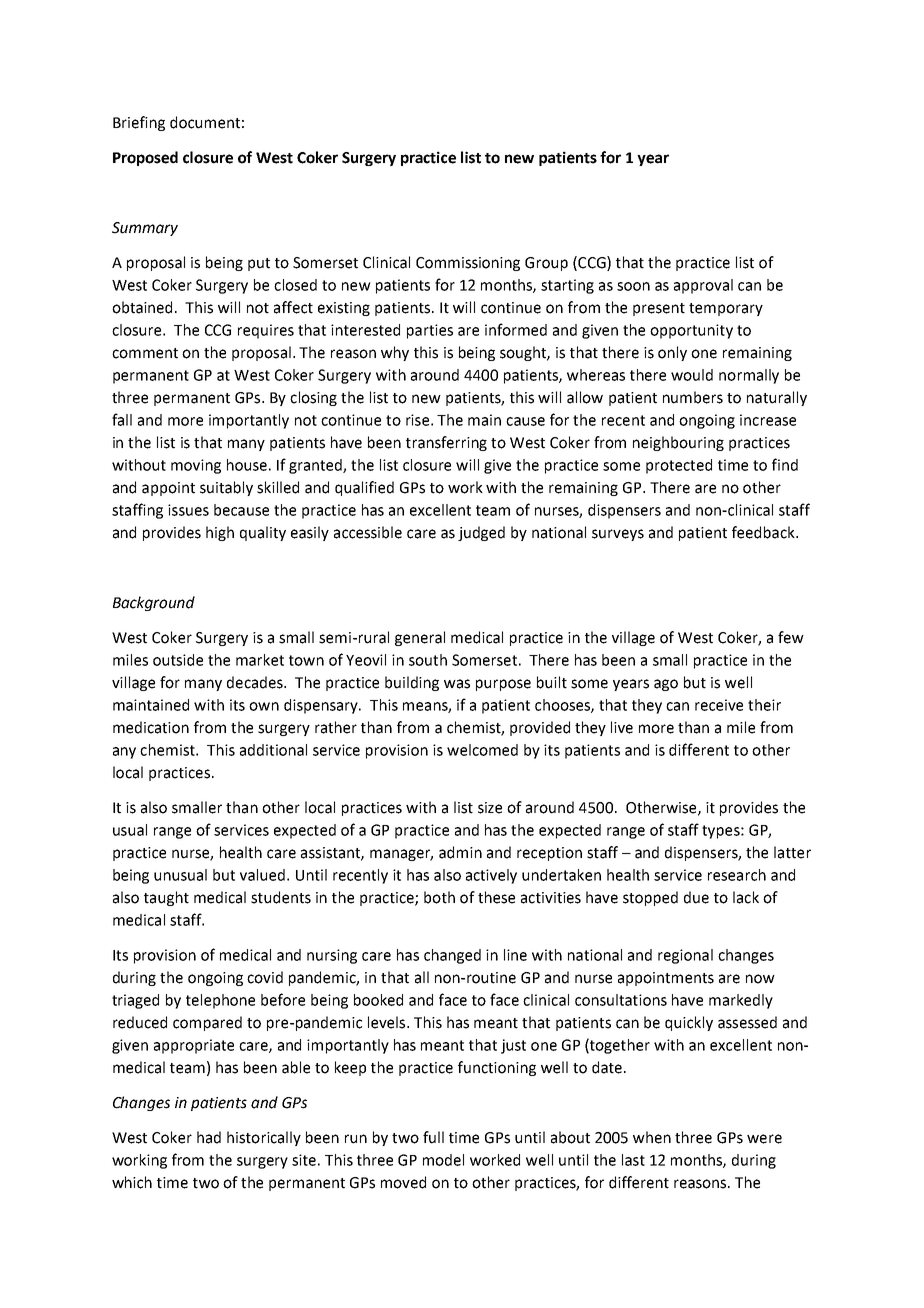 This screenshot has height=1308, width=924. I want to click on would, so click(692, 375).
